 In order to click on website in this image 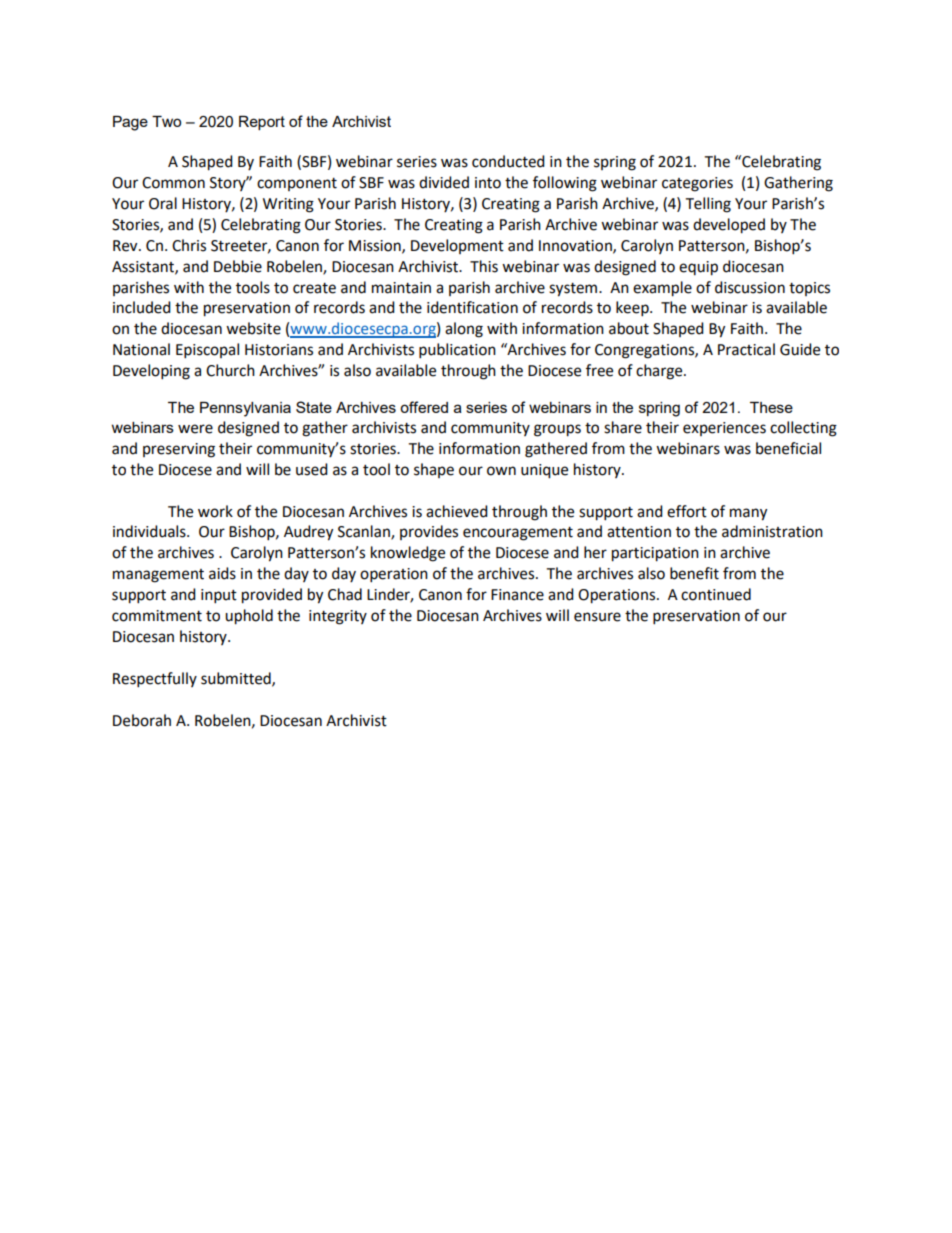, I will do `click(253, 328)`.
